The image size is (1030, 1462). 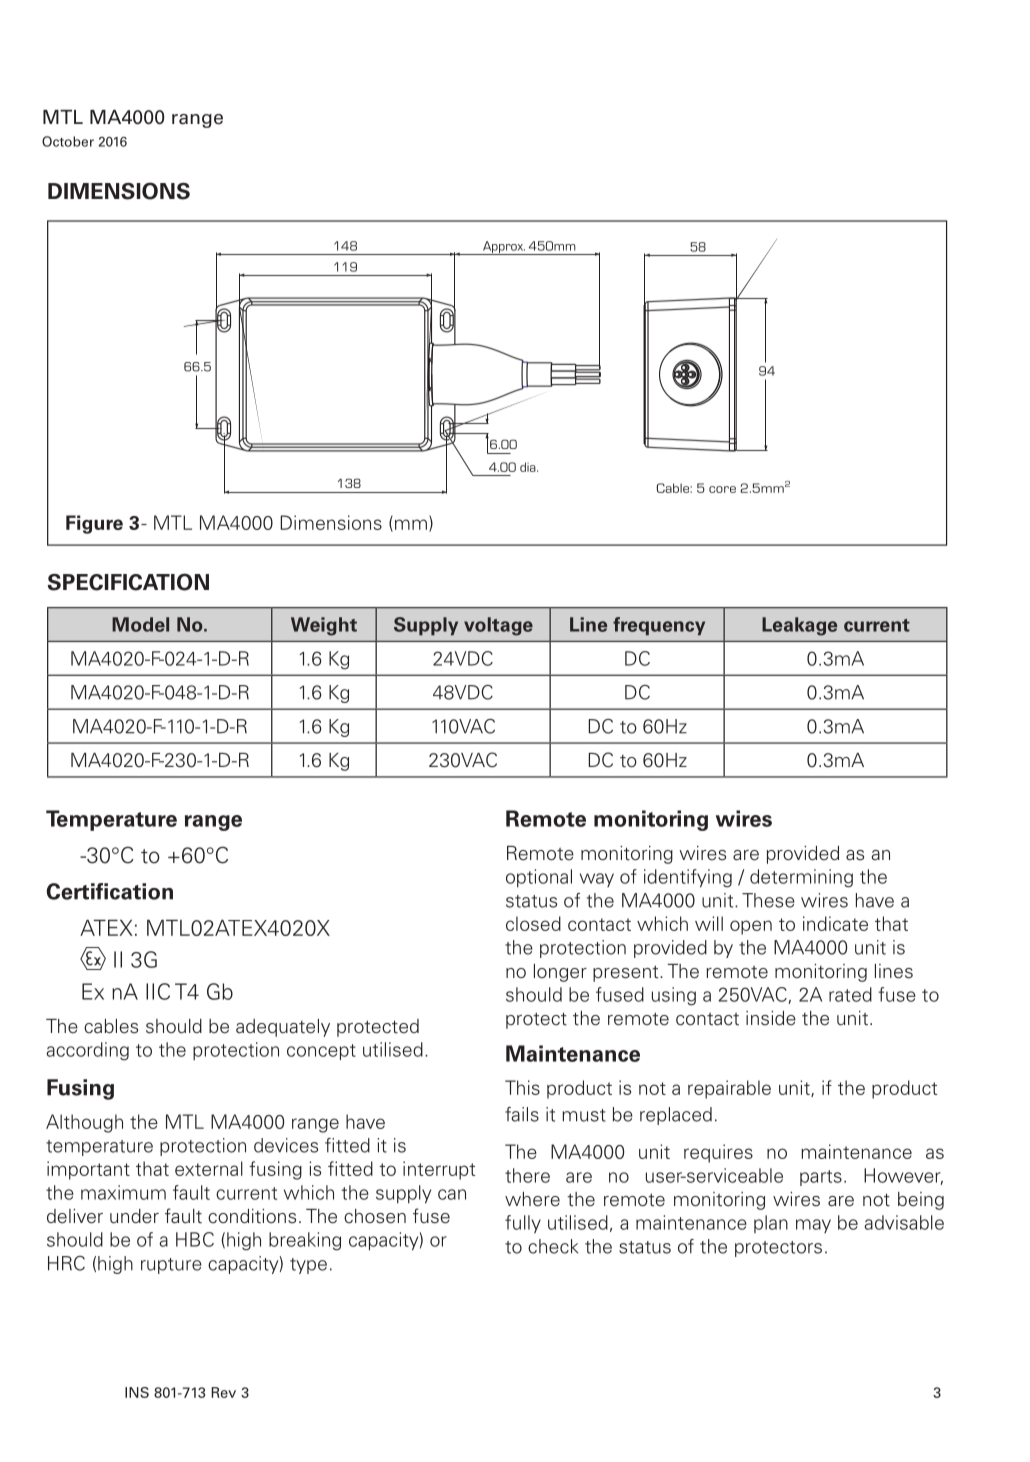 What do you see at coordinates (128, 582) in the screenshot?
I see `SPECIFICATION` at bounding box center [128, 582].
